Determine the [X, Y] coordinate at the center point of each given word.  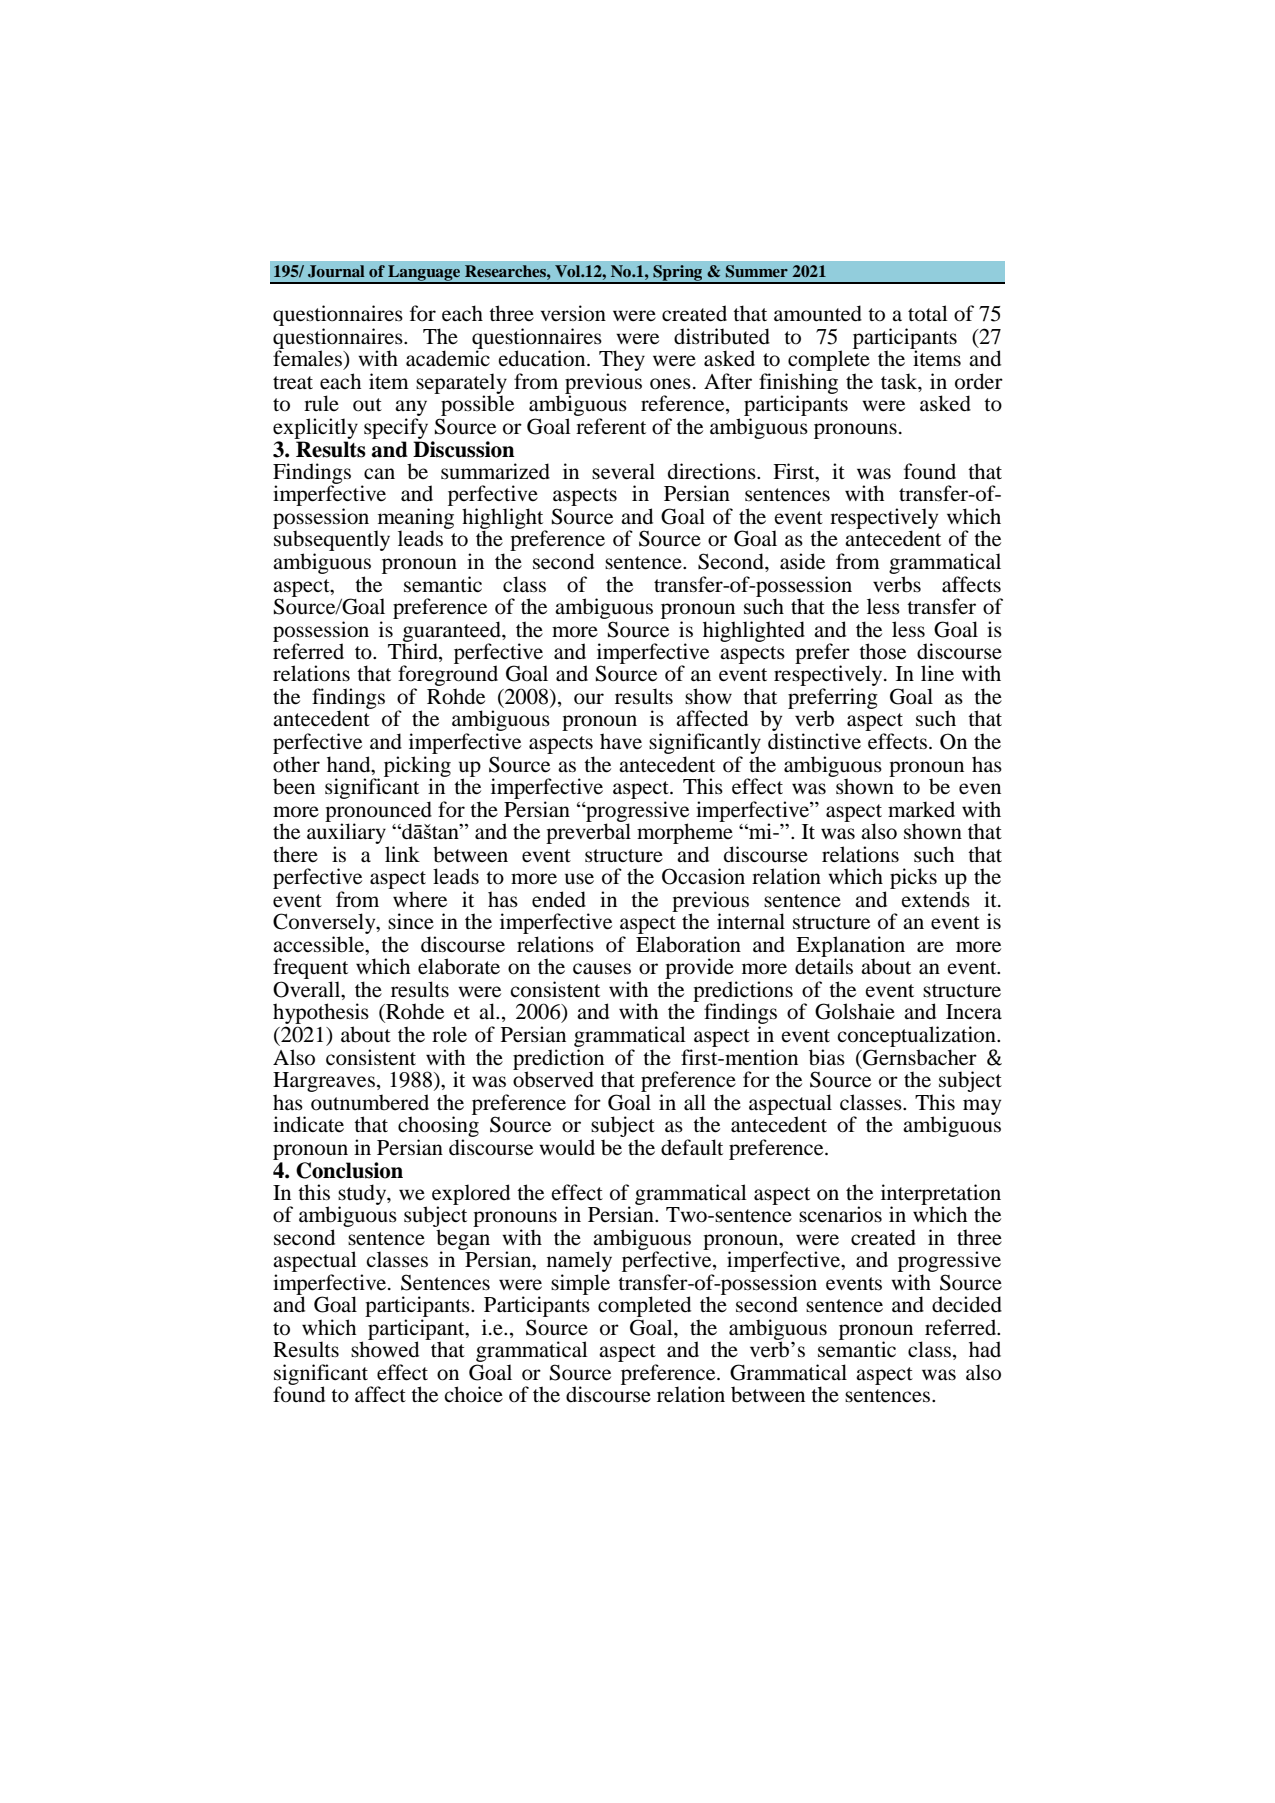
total [928, 313]
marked [921, 809]
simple [580, 1284]
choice [473, 1394]
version [573, 313]
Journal [336, 271]
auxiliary [346, 834]
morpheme [685, 834]
